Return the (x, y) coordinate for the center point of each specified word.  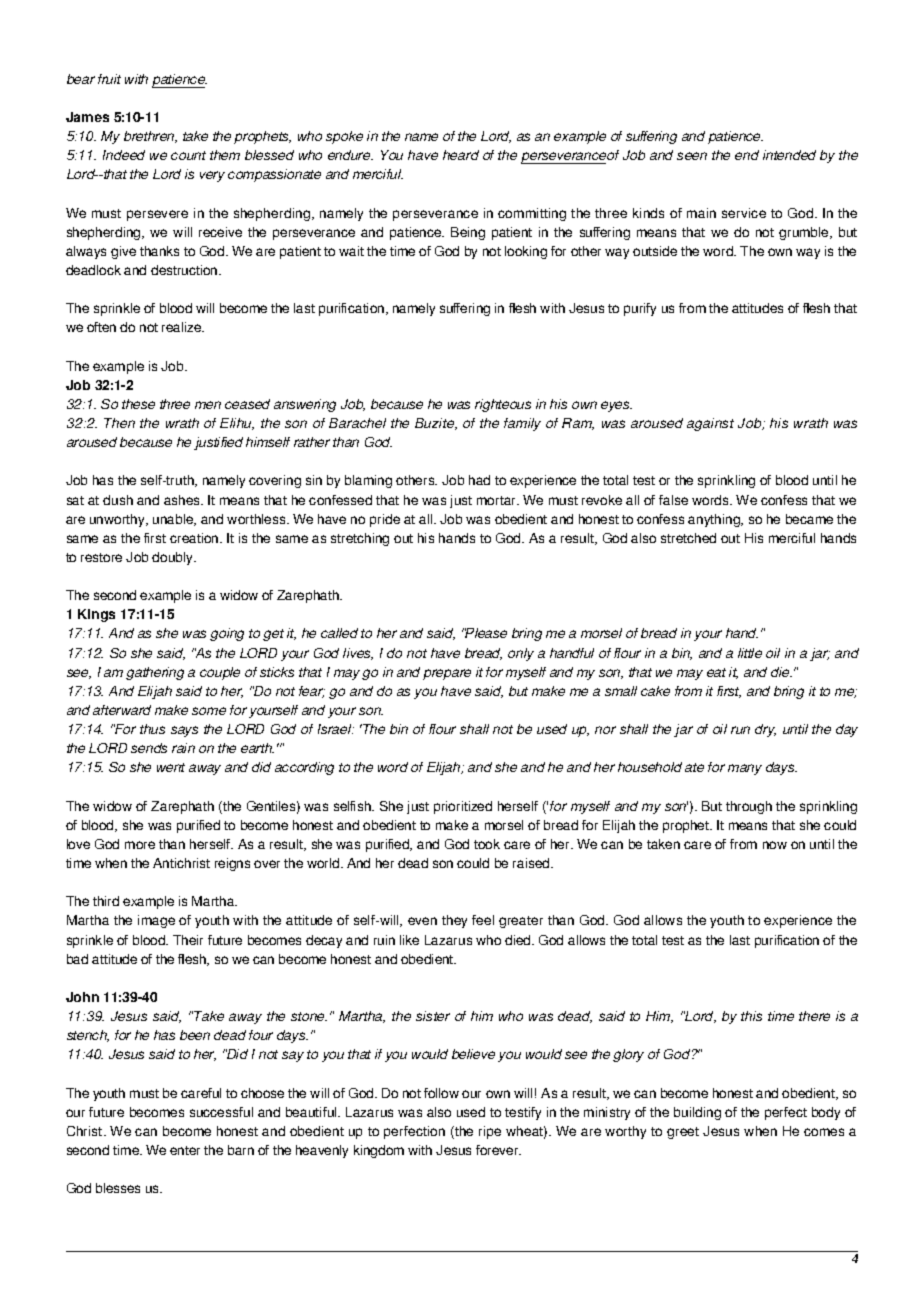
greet (683, 1133)
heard (461, 155)
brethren (150, 137)
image (156, 921)
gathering (155, 673)
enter (185, 1150)
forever (498, 1150)
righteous (503, 405)
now (775, 845)
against (710, 424)
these (138, 404)
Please (486, 633)
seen (692, 156)
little (750, 653)
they (454, 921)
